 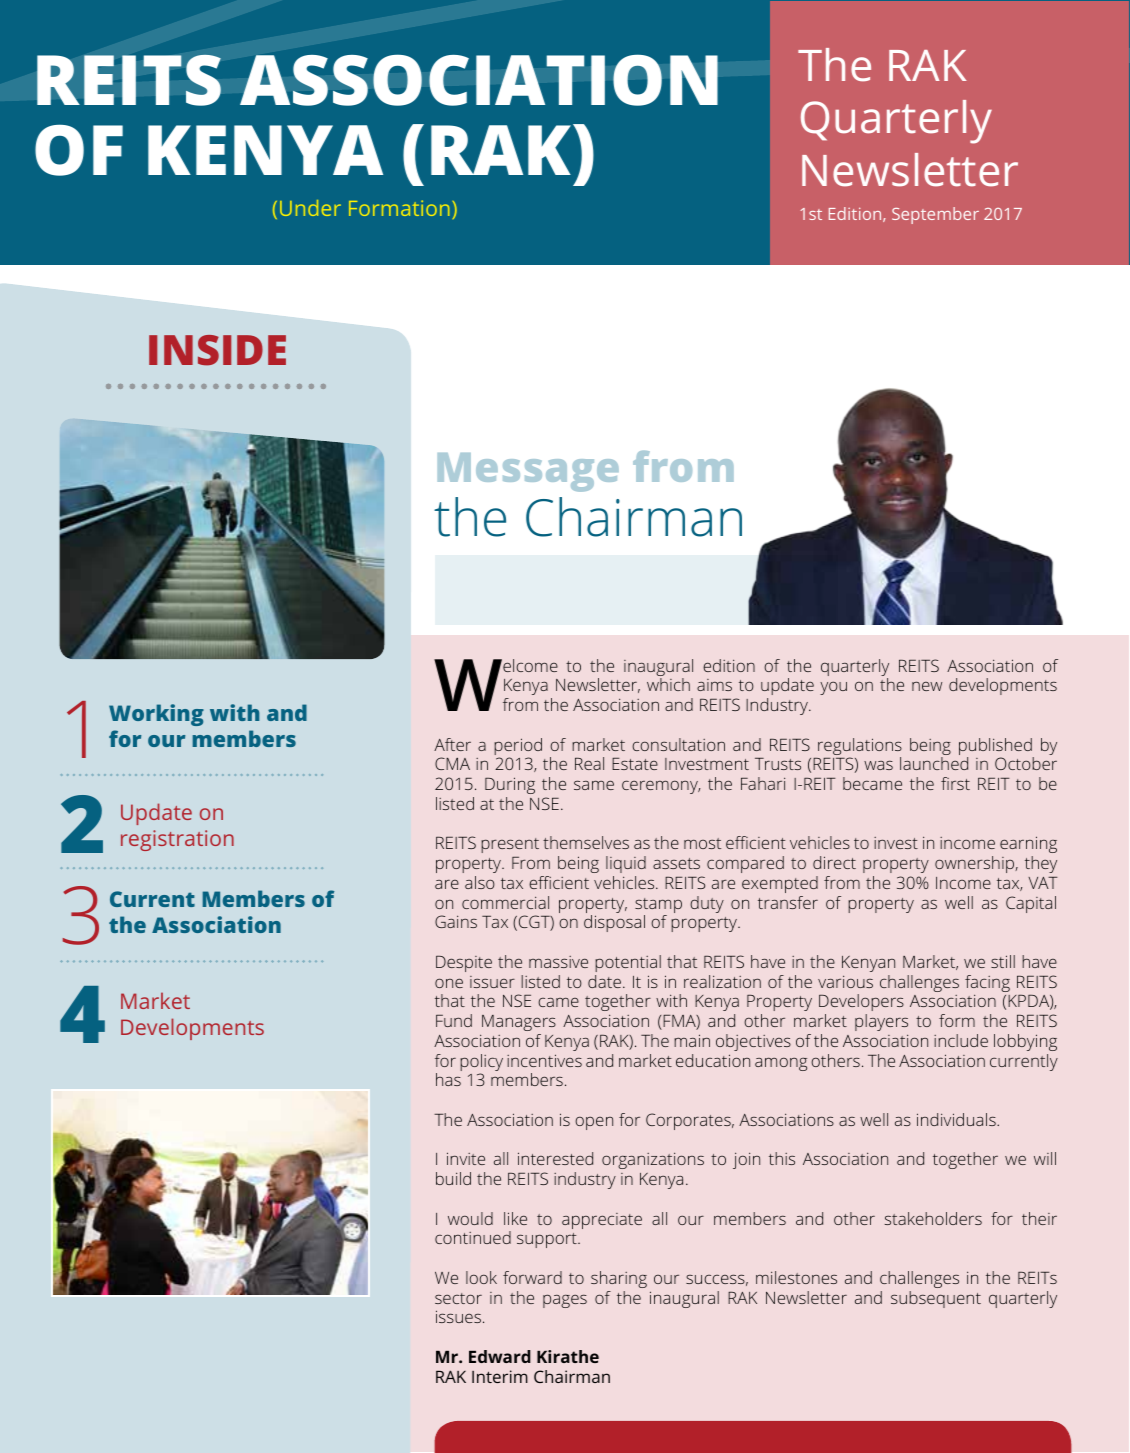 What do you see at coordinates (987, 985) in the document?
I see `facing` at bounding box center [987, 985].
